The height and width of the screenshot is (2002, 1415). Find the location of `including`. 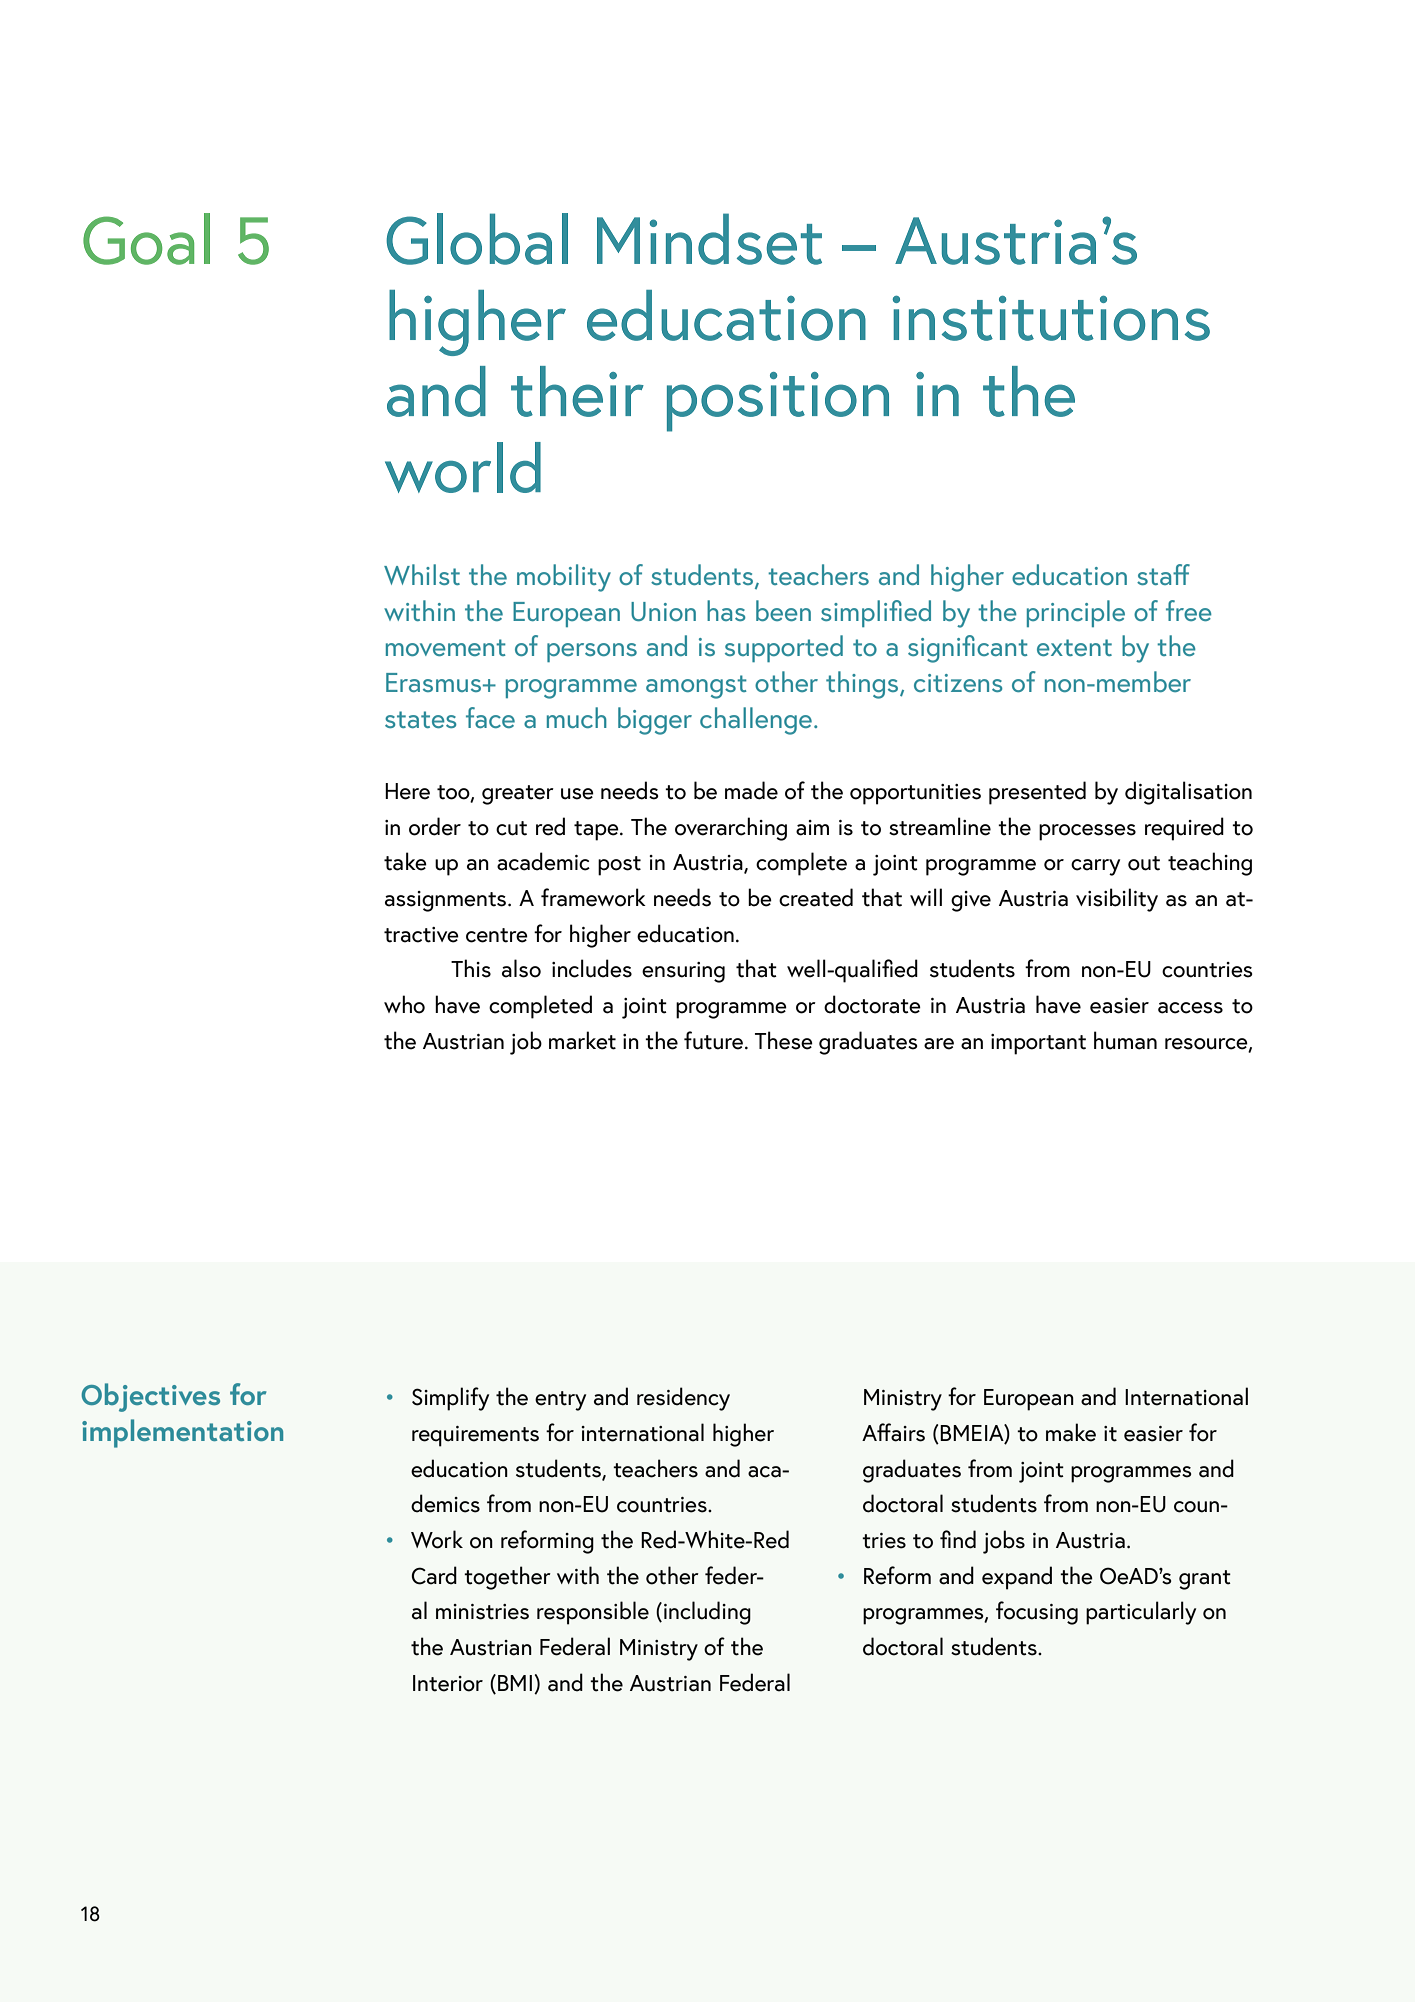

including is located at coordinates (707, 1613).
